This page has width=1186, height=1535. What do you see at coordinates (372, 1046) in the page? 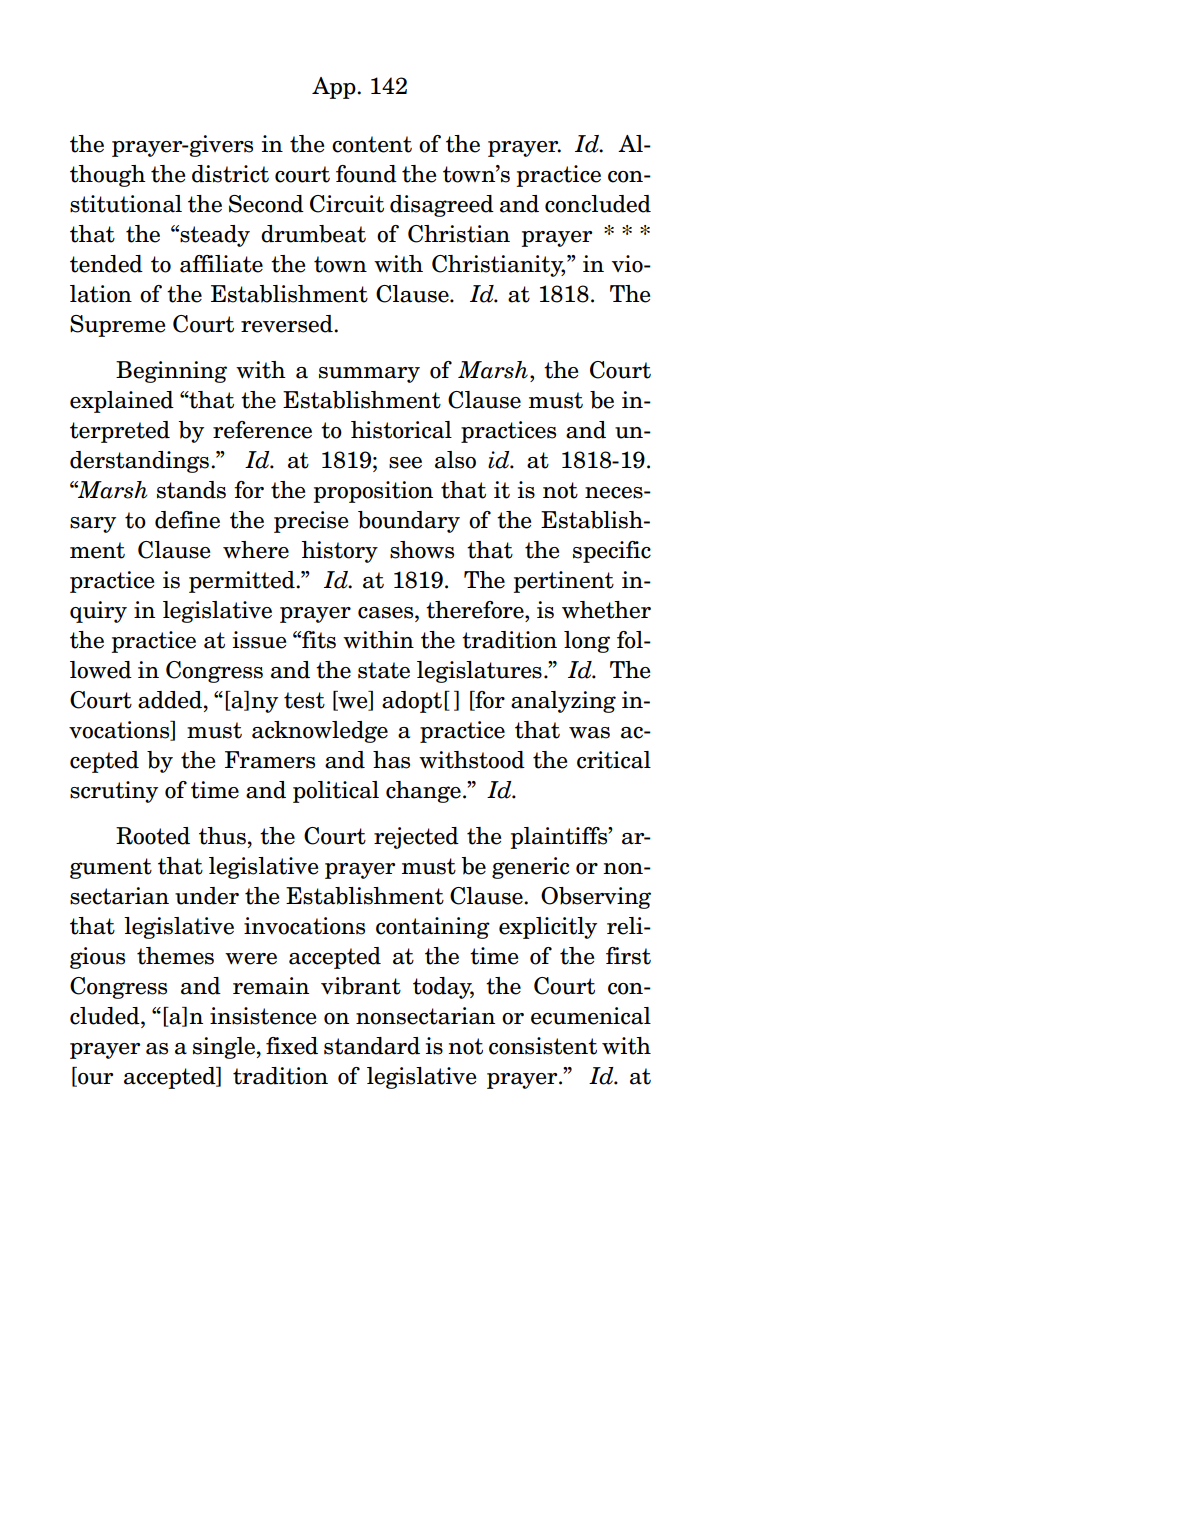
I see `standard` at bounding box center [372, 1046].
